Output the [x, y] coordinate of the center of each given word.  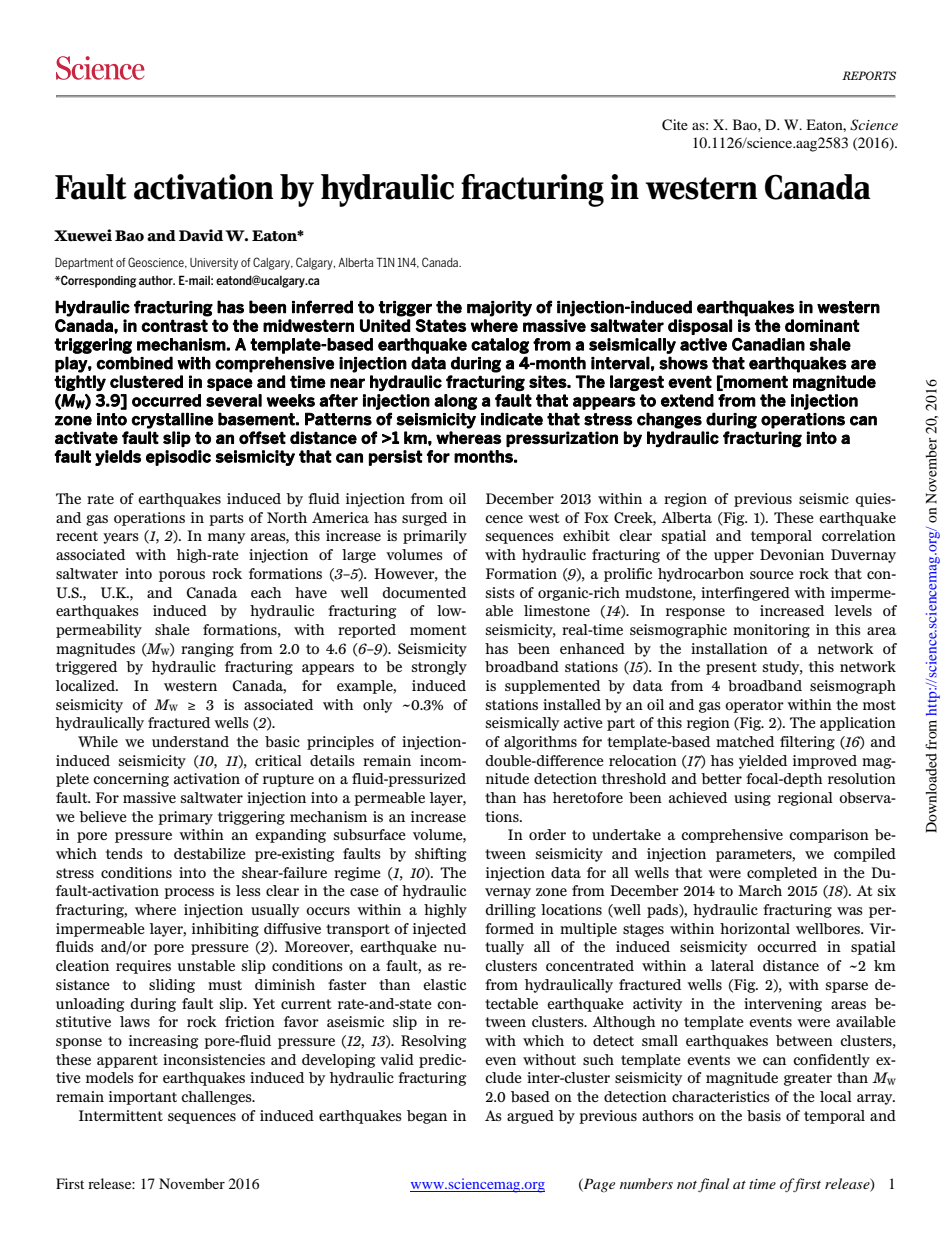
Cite [675, 125]
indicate [512, 419]
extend [687, 400]
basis [764, 1115]
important [143, 1098]
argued [530, 1117]
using [752, 799]
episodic [178, 458]
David [201, 235]
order [547, 834]
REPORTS [869, 75]
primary [185, 818]
